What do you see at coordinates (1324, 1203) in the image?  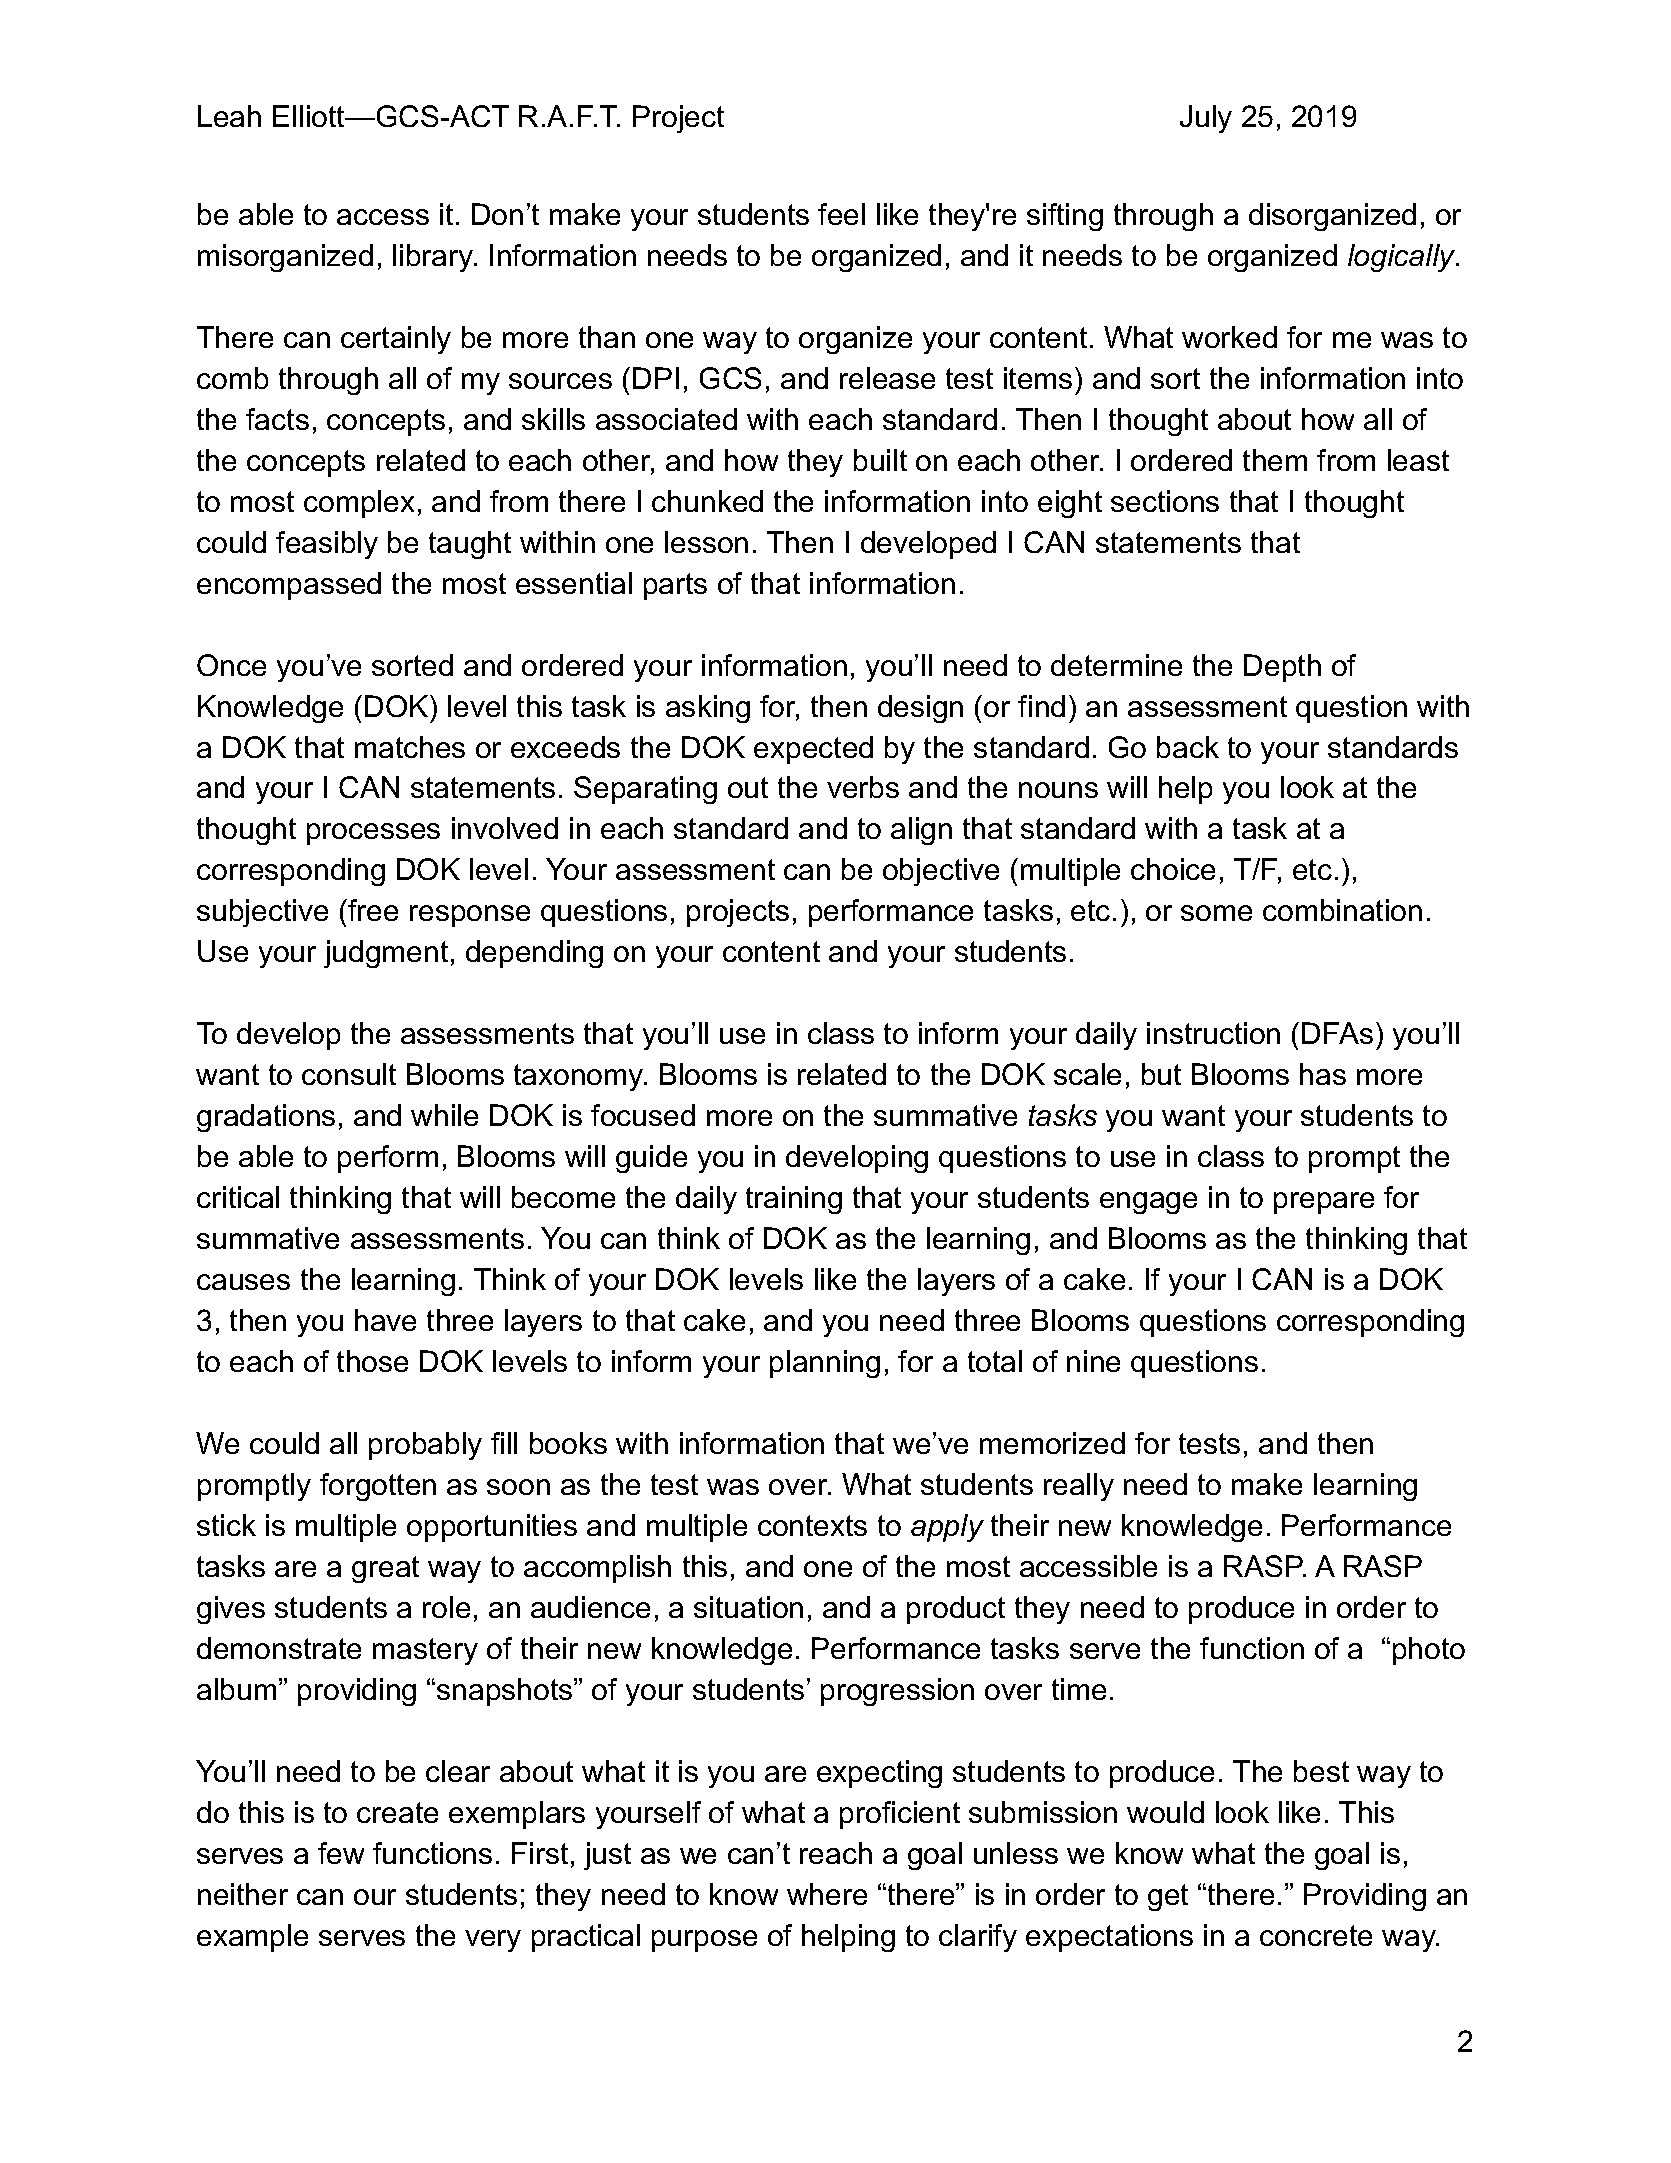 I see `prepare` at bounding box center [1324, 1203].
